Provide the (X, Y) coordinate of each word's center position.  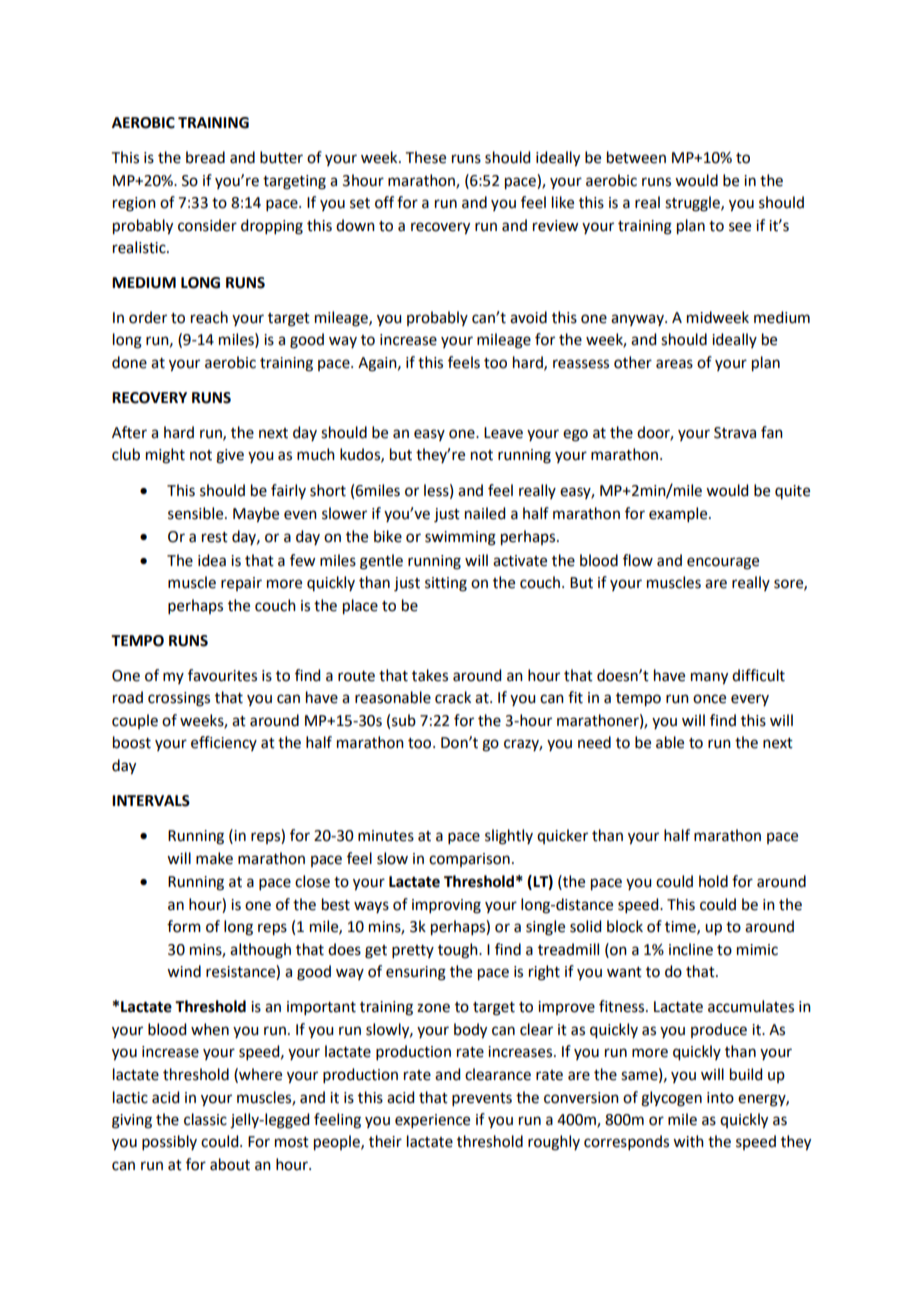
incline (691, 949)
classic (205, 1119)
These (426, 157)
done (129, 362)
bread (205, 157)
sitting (446, 584)
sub (404, 720)
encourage (723, 563)
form (184, 926)
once (709, 699)
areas (674, 364)
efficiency (224, 743)
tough (459, 951)
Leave (503, 433)
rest (215, 537)
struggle (693, 204)
